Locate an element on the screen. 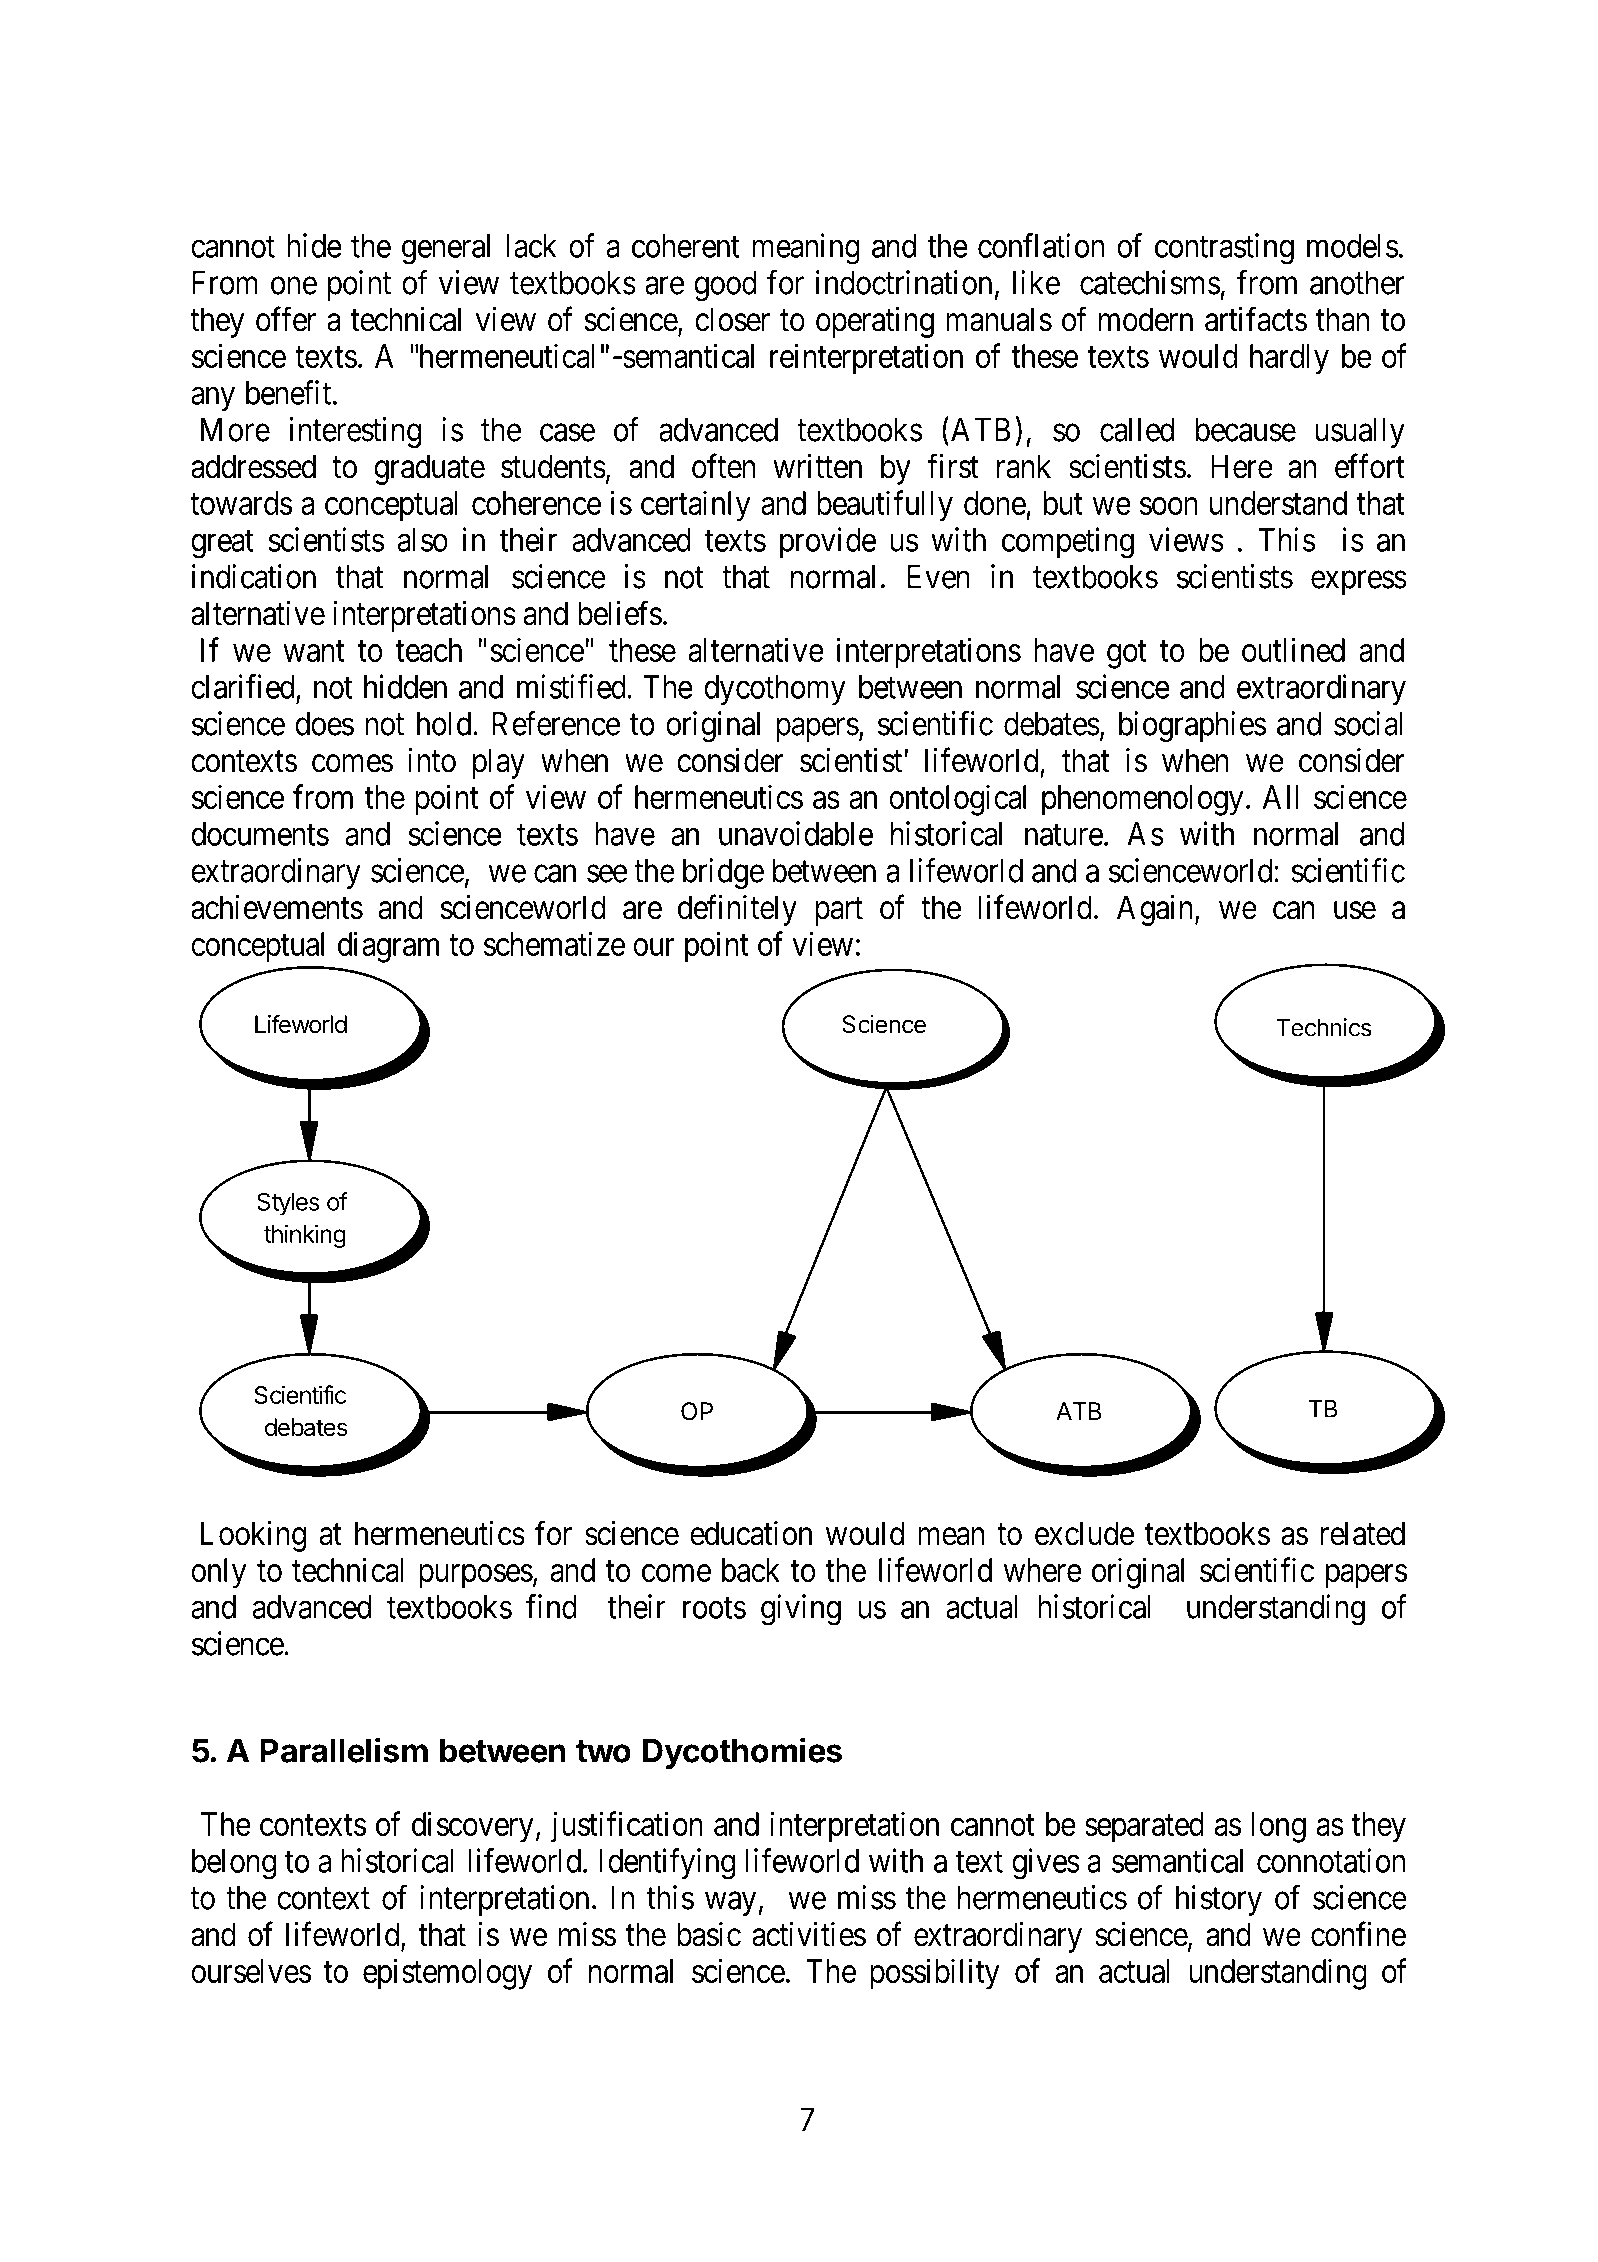 The height and width of the screenshot is (2262, 1598). contrasting is located at coordinates (1224, 248).
